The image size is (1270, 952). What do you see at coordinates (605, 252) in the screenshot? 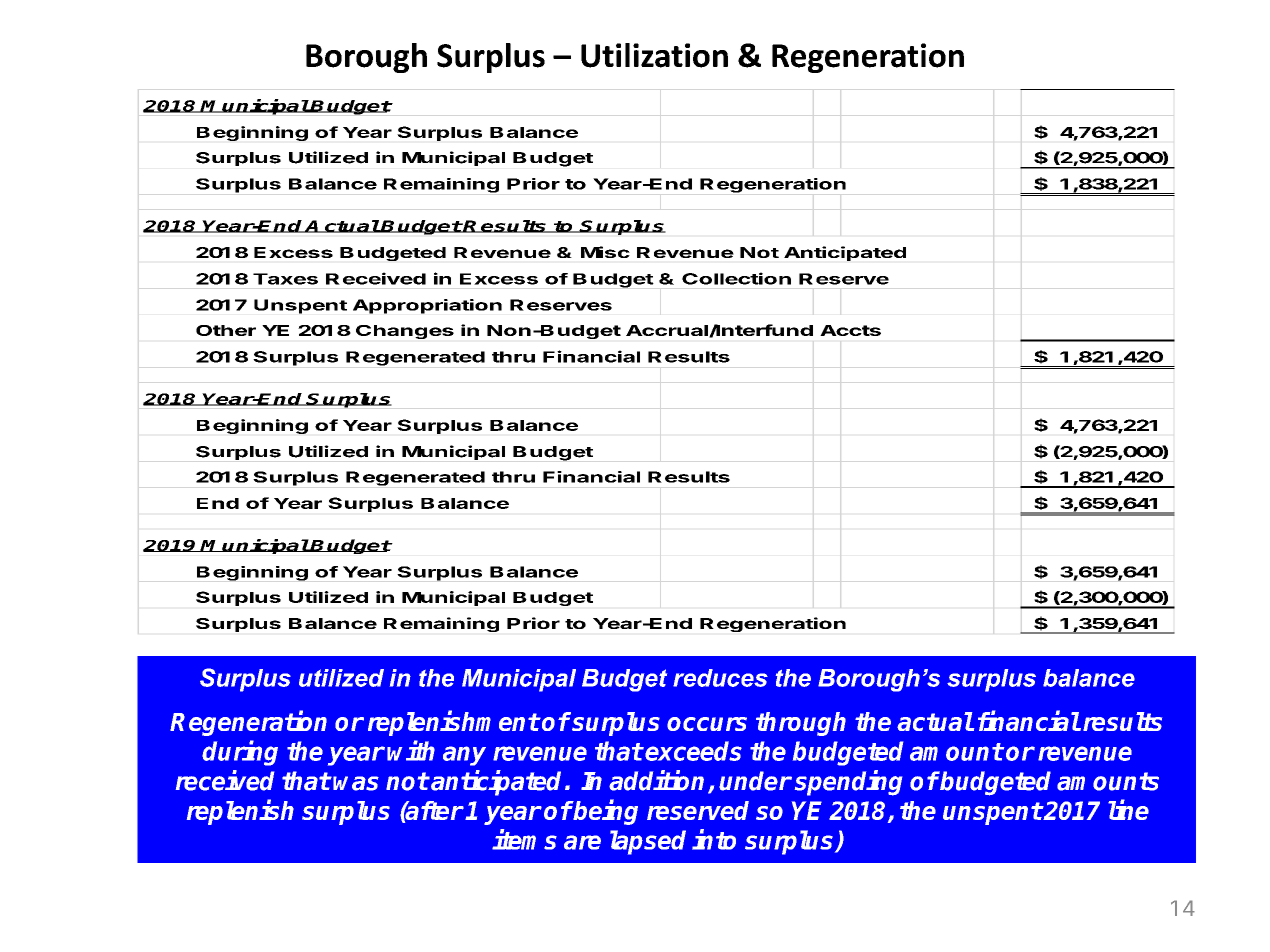
I see `Misc` at bounding box center [605, 252].
